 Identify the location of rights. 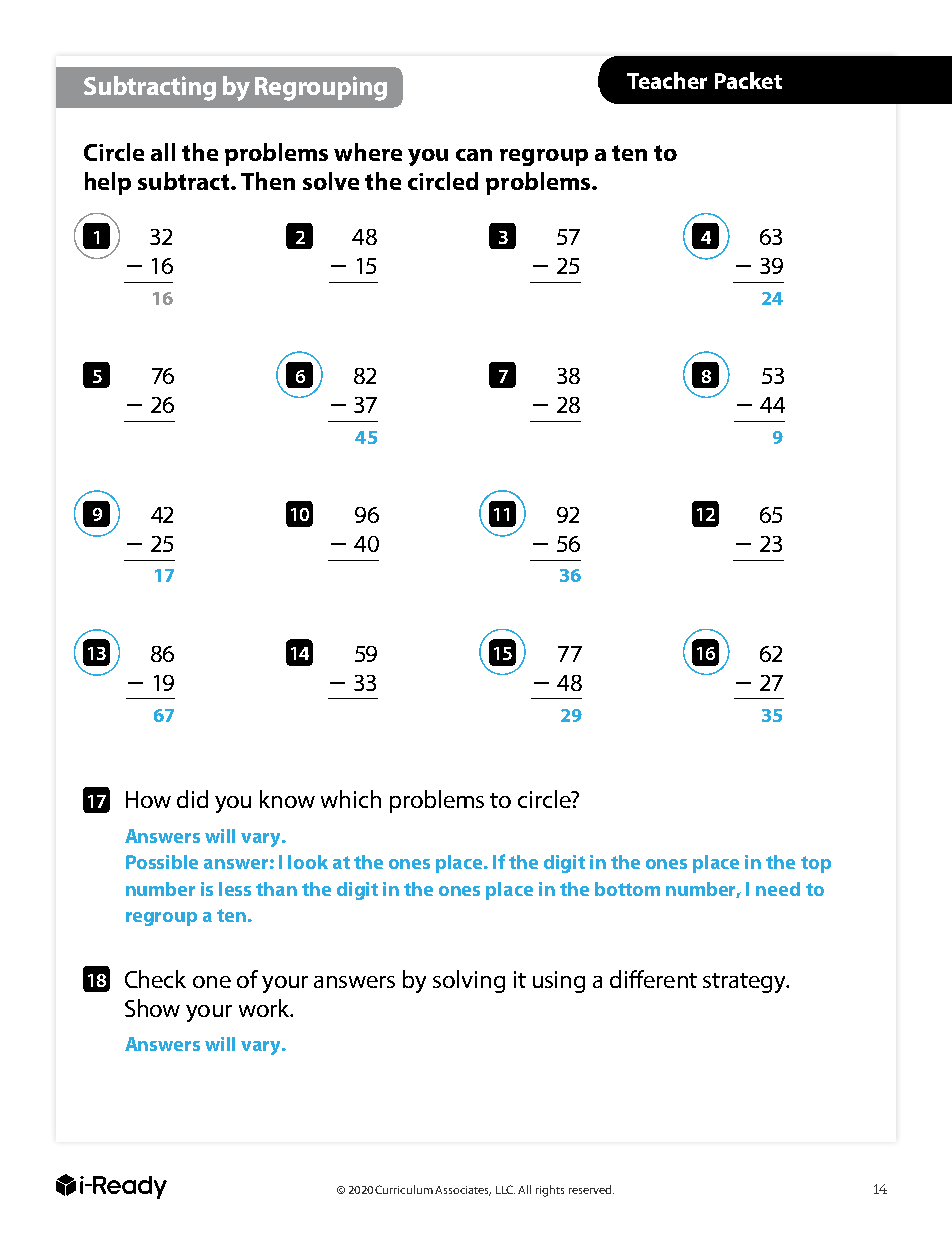
(550, 1191).
